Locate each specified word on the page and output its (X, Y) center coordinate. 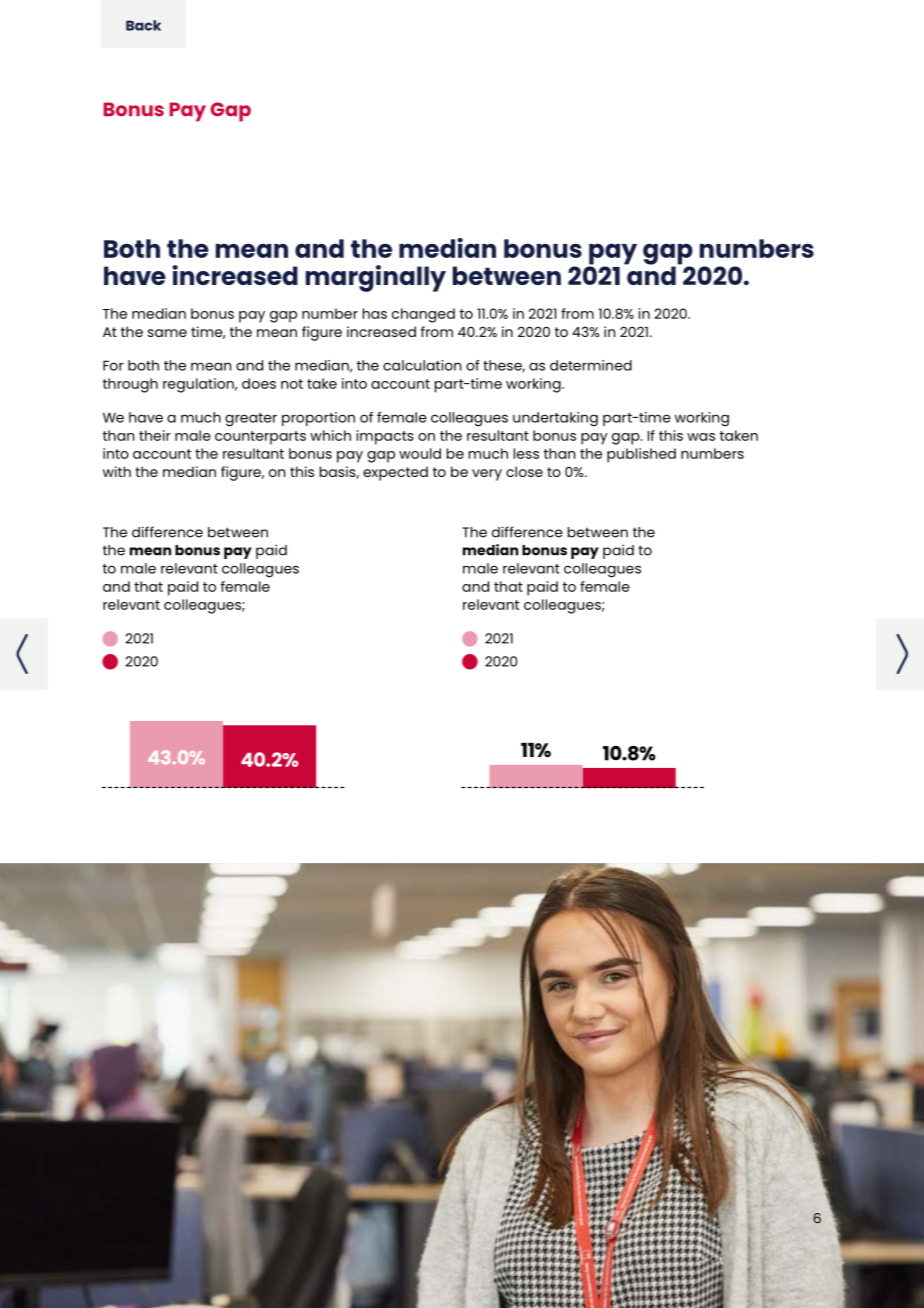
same (167, 333)
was (701, 437)
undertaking (555, 419)
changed (423, 315)
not (292, 384)
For (113, 365)
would (420, 453)
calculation (422, 365)
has (375, 313)
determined (591, 365)
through (130, 385)
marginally (376, 278)
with (117, 471)
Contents (143, 25)
